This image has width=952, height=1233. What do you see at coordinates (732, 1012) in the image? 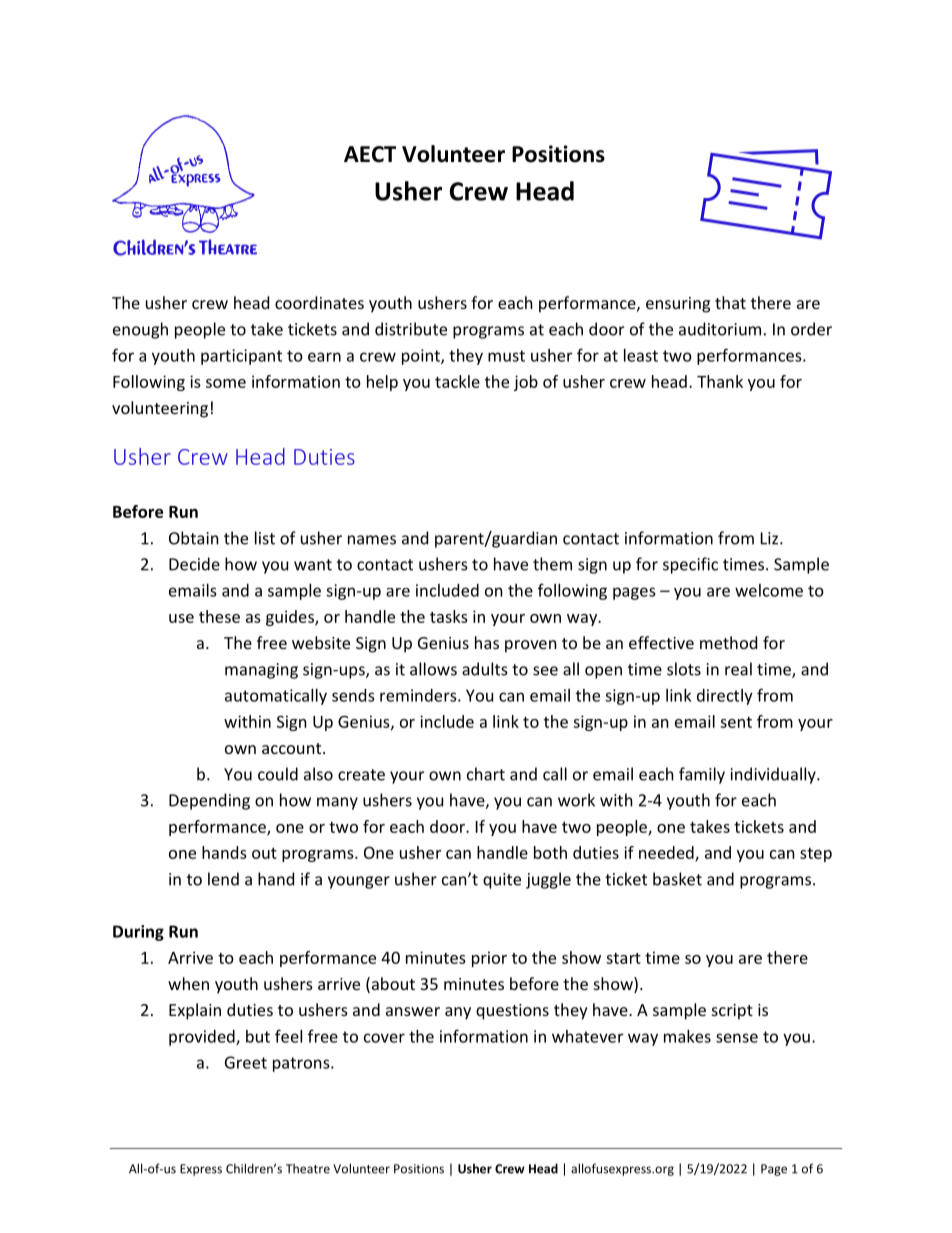
I see `script` at bounding box center [732, 1012].
